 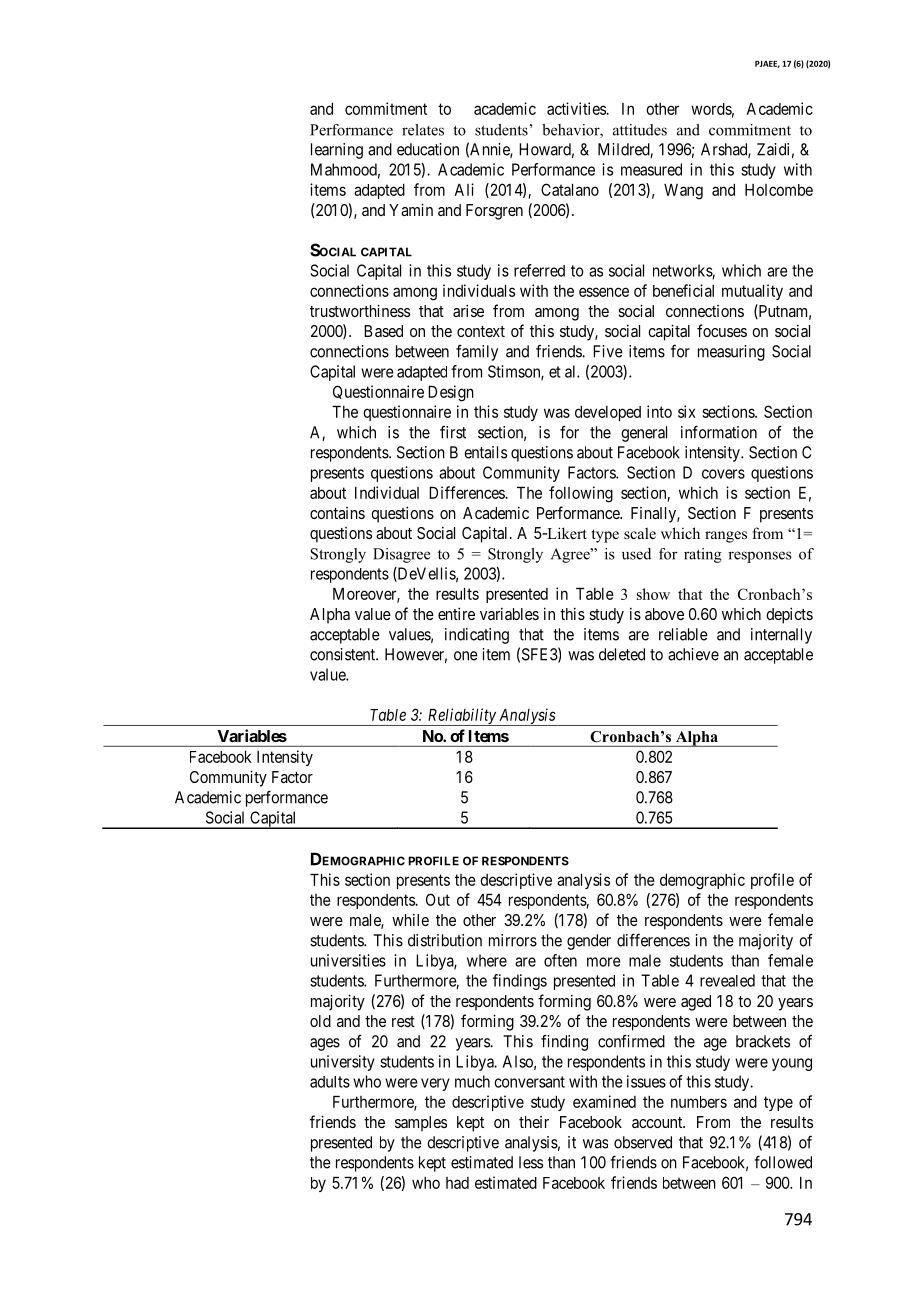 I want to click on revealed, so click(x=727, y=980).
